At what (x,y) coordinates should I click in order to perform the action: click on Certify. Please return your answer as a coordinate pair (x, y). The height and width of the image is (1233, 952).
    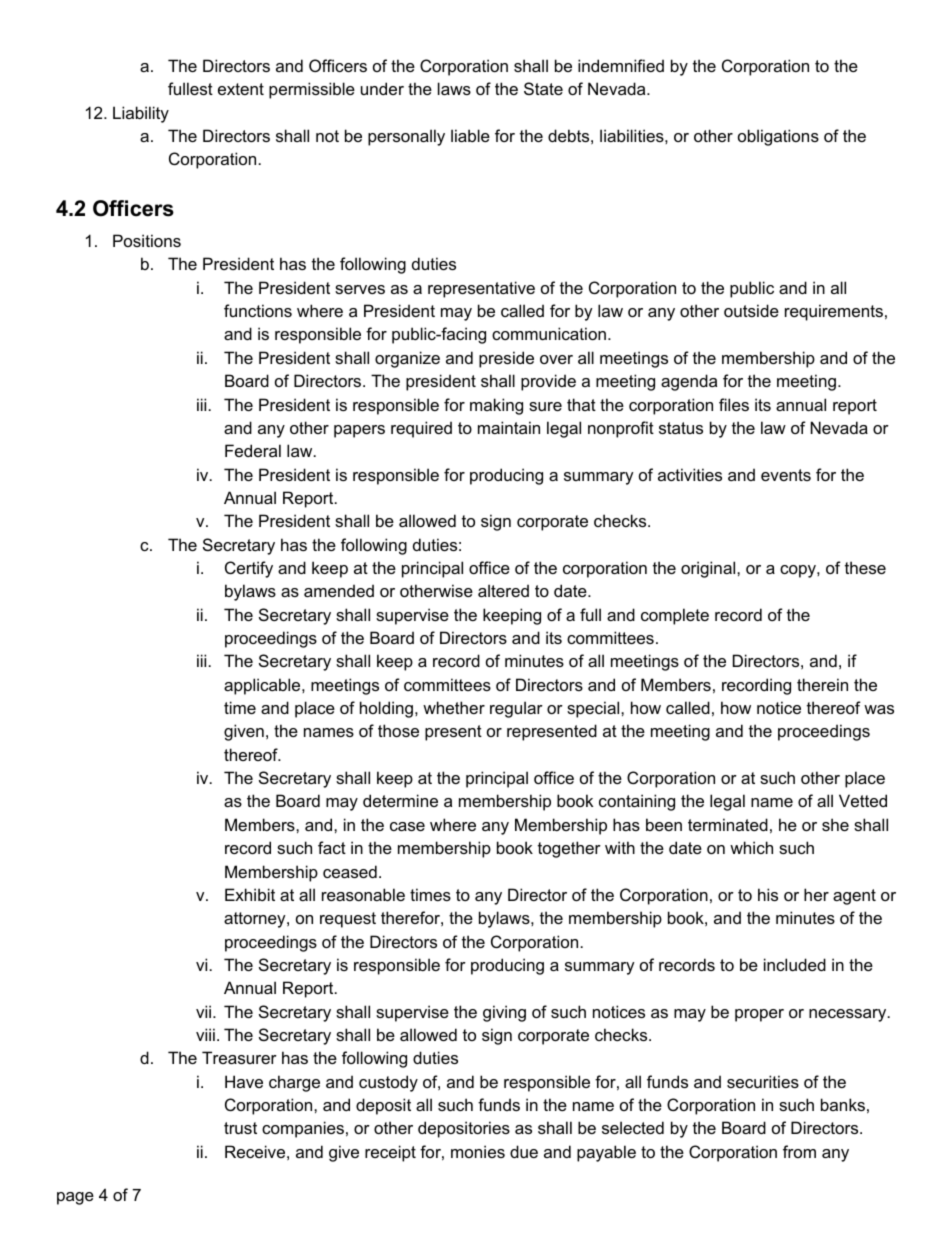
    Looking at the image, I should click on (249, 569).
